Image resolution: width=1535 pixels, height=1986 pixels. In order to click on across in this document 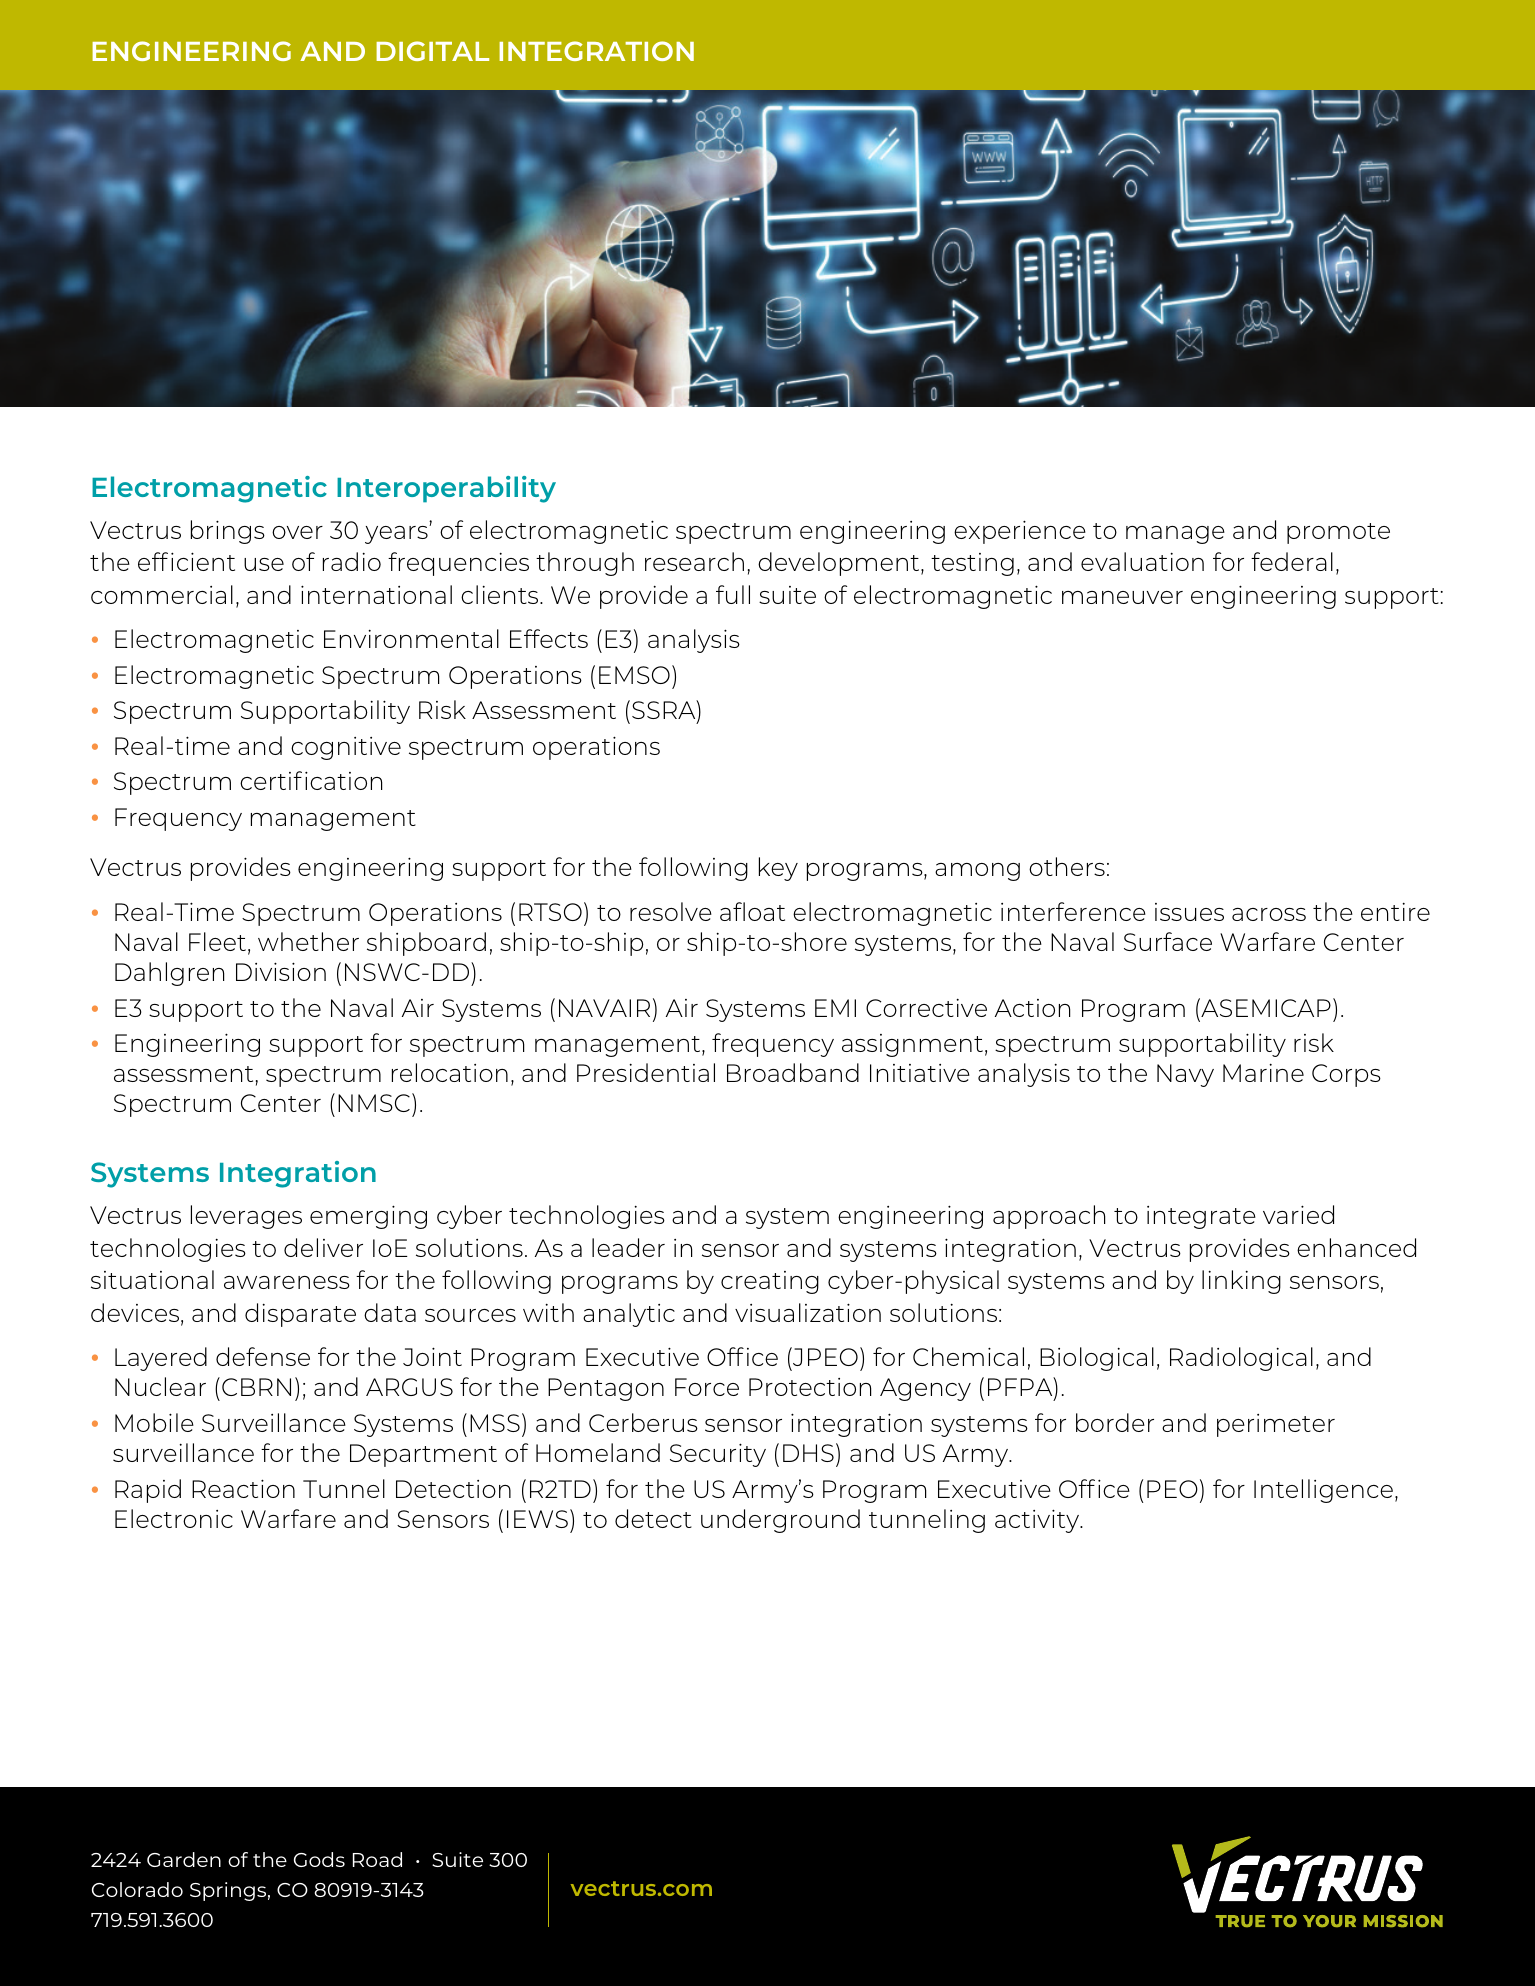, I will do `click(1269, 914)`.
